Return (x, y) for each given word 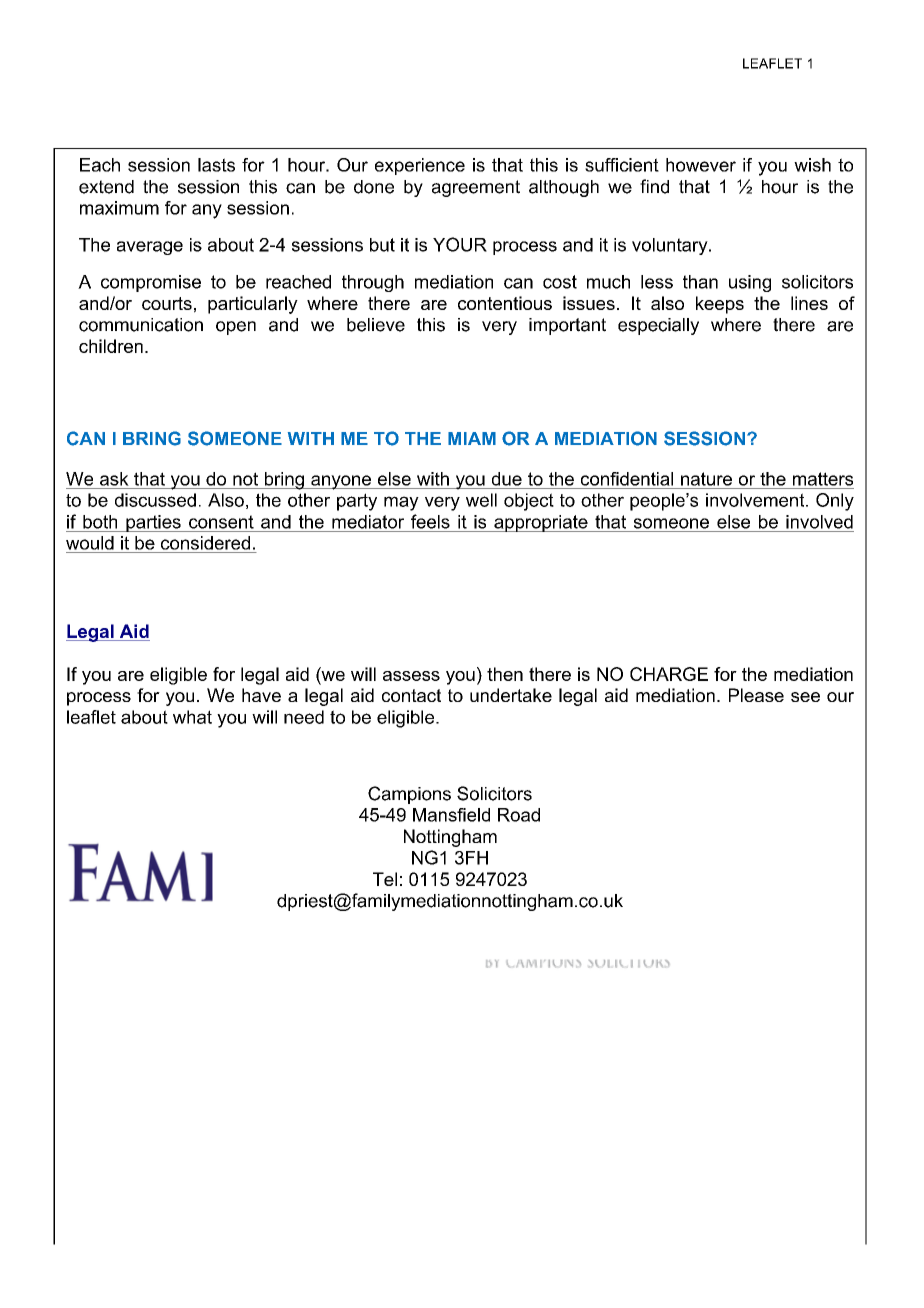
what (192, 717)
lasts (216, 165)
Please (756, 695)
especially (658, 326)
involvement (756, 500)
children (111, 346)
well (481, 500)
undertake (511, 695)
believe (376, 325)
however (701, 165)
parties (153, 523)
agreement (476, 188)
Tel (385, 879)
